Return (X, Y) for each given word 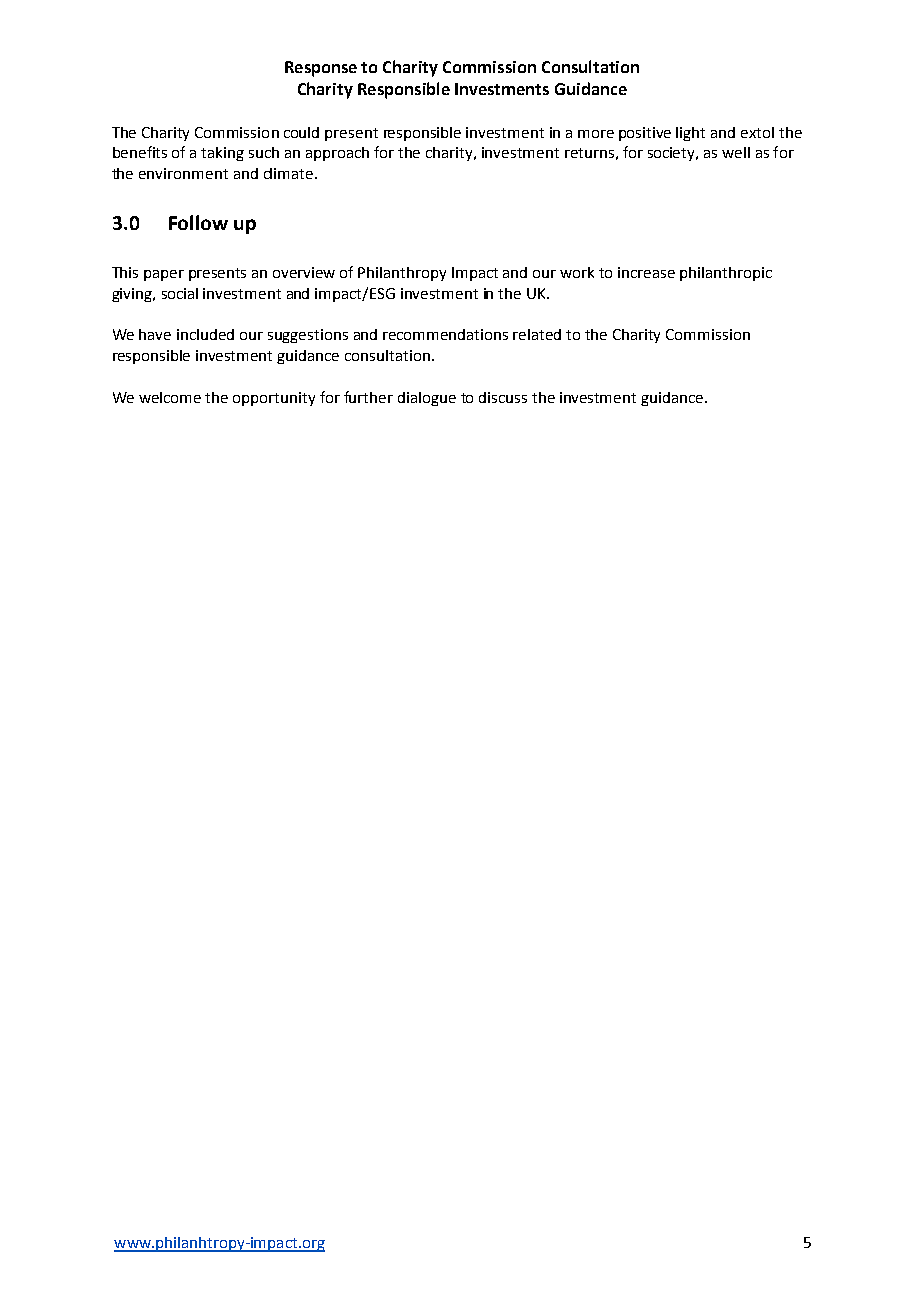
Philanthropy (402, 274)
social (180, 293)
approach (337, 154)
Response (321, 69)
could (301, 132)
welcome (170, 397)
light (690, 134)
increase (646, 272)
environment (183, 173)
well (736, 152)
